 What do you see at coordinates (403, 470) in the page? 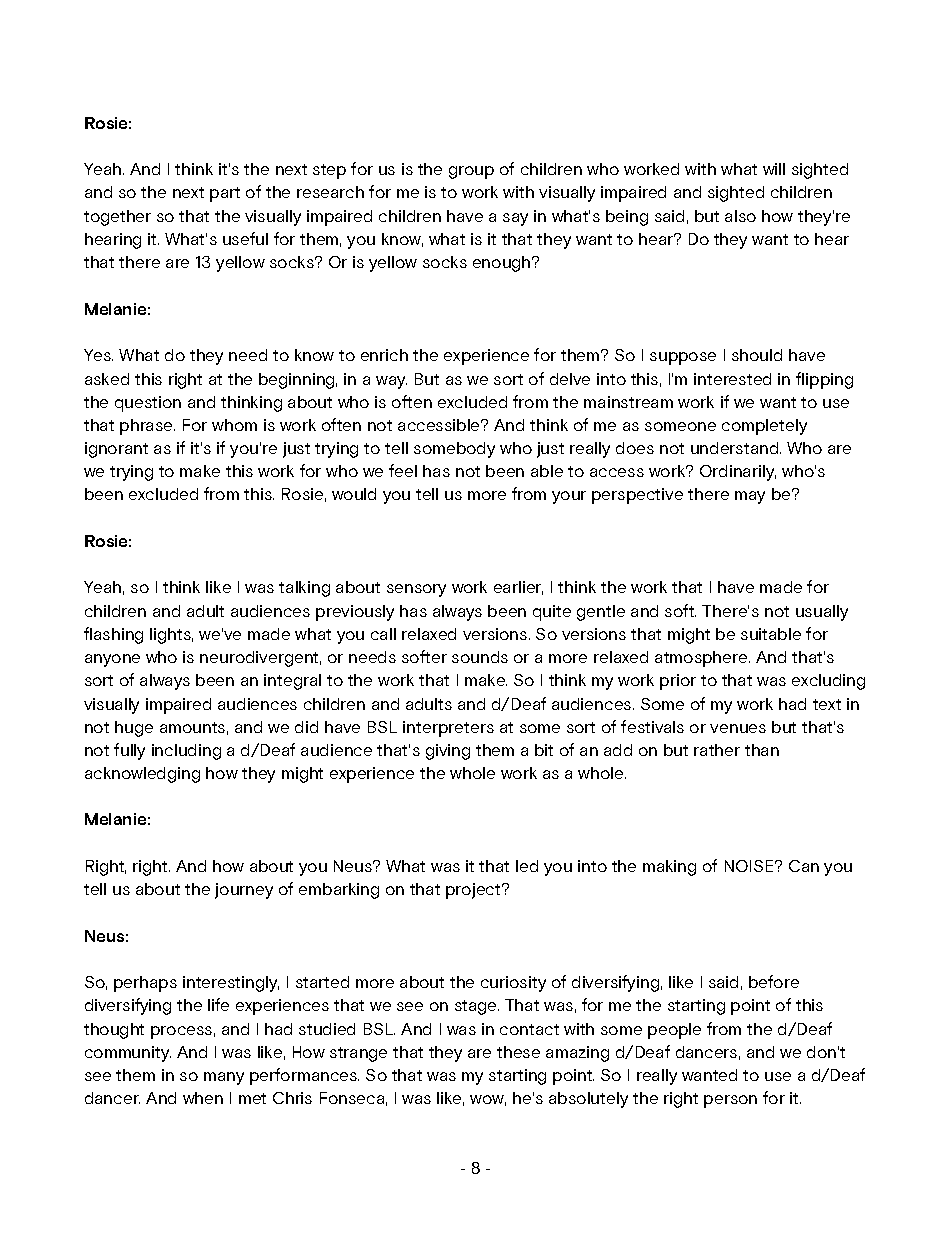
I see `feel` at bounding box center [403, 470].
